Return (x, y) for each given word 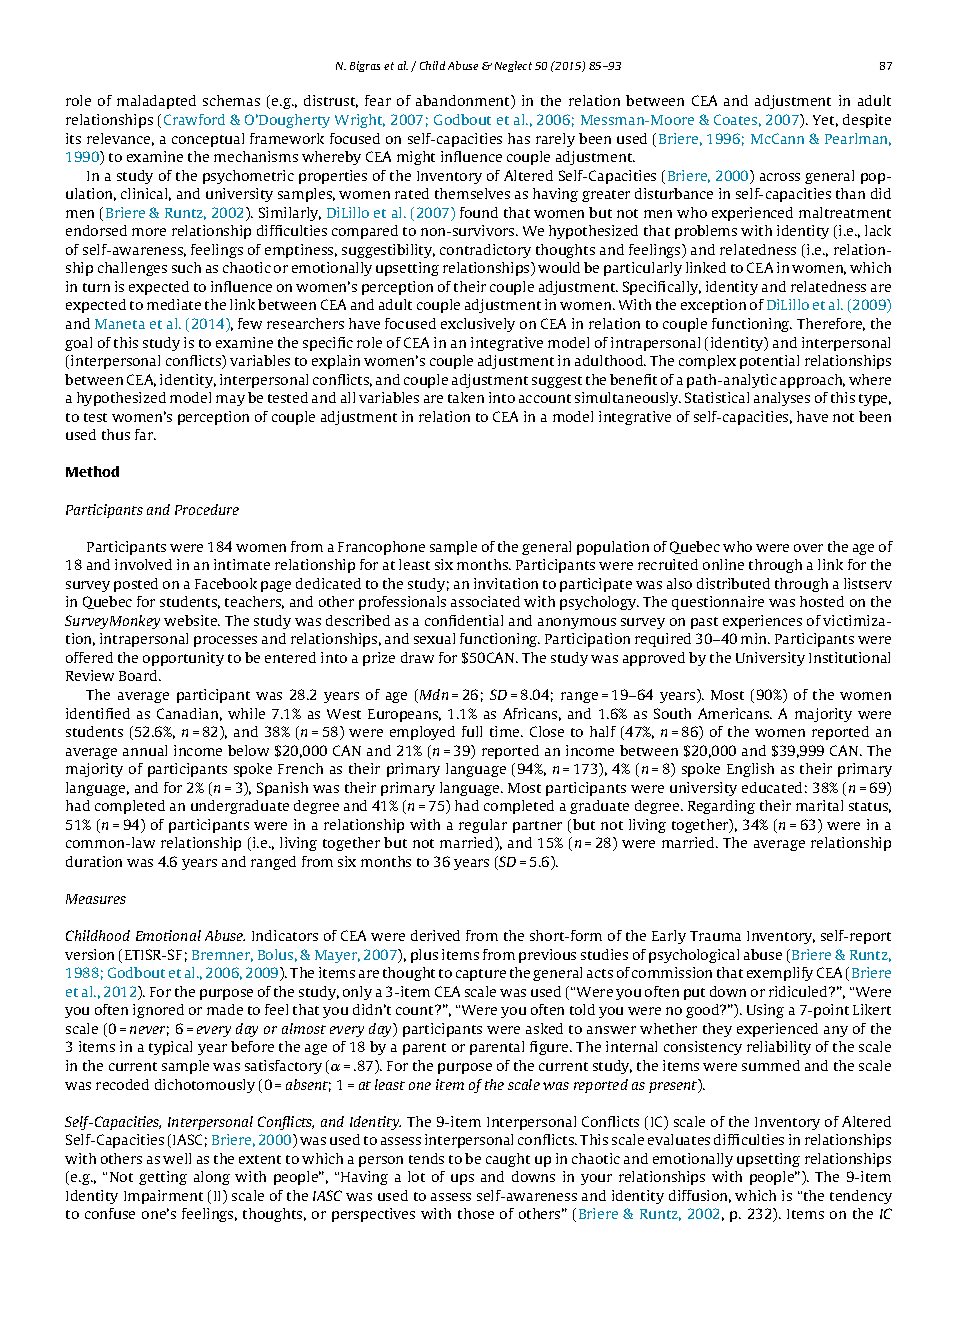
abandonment (464, 102)
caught (508, 1160)
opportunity (183, 659)
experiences (762, 622)
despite (867, 121)
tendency (861, 1197)
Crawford (194, 119)
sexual (434, 638)
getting (163, 1178)
